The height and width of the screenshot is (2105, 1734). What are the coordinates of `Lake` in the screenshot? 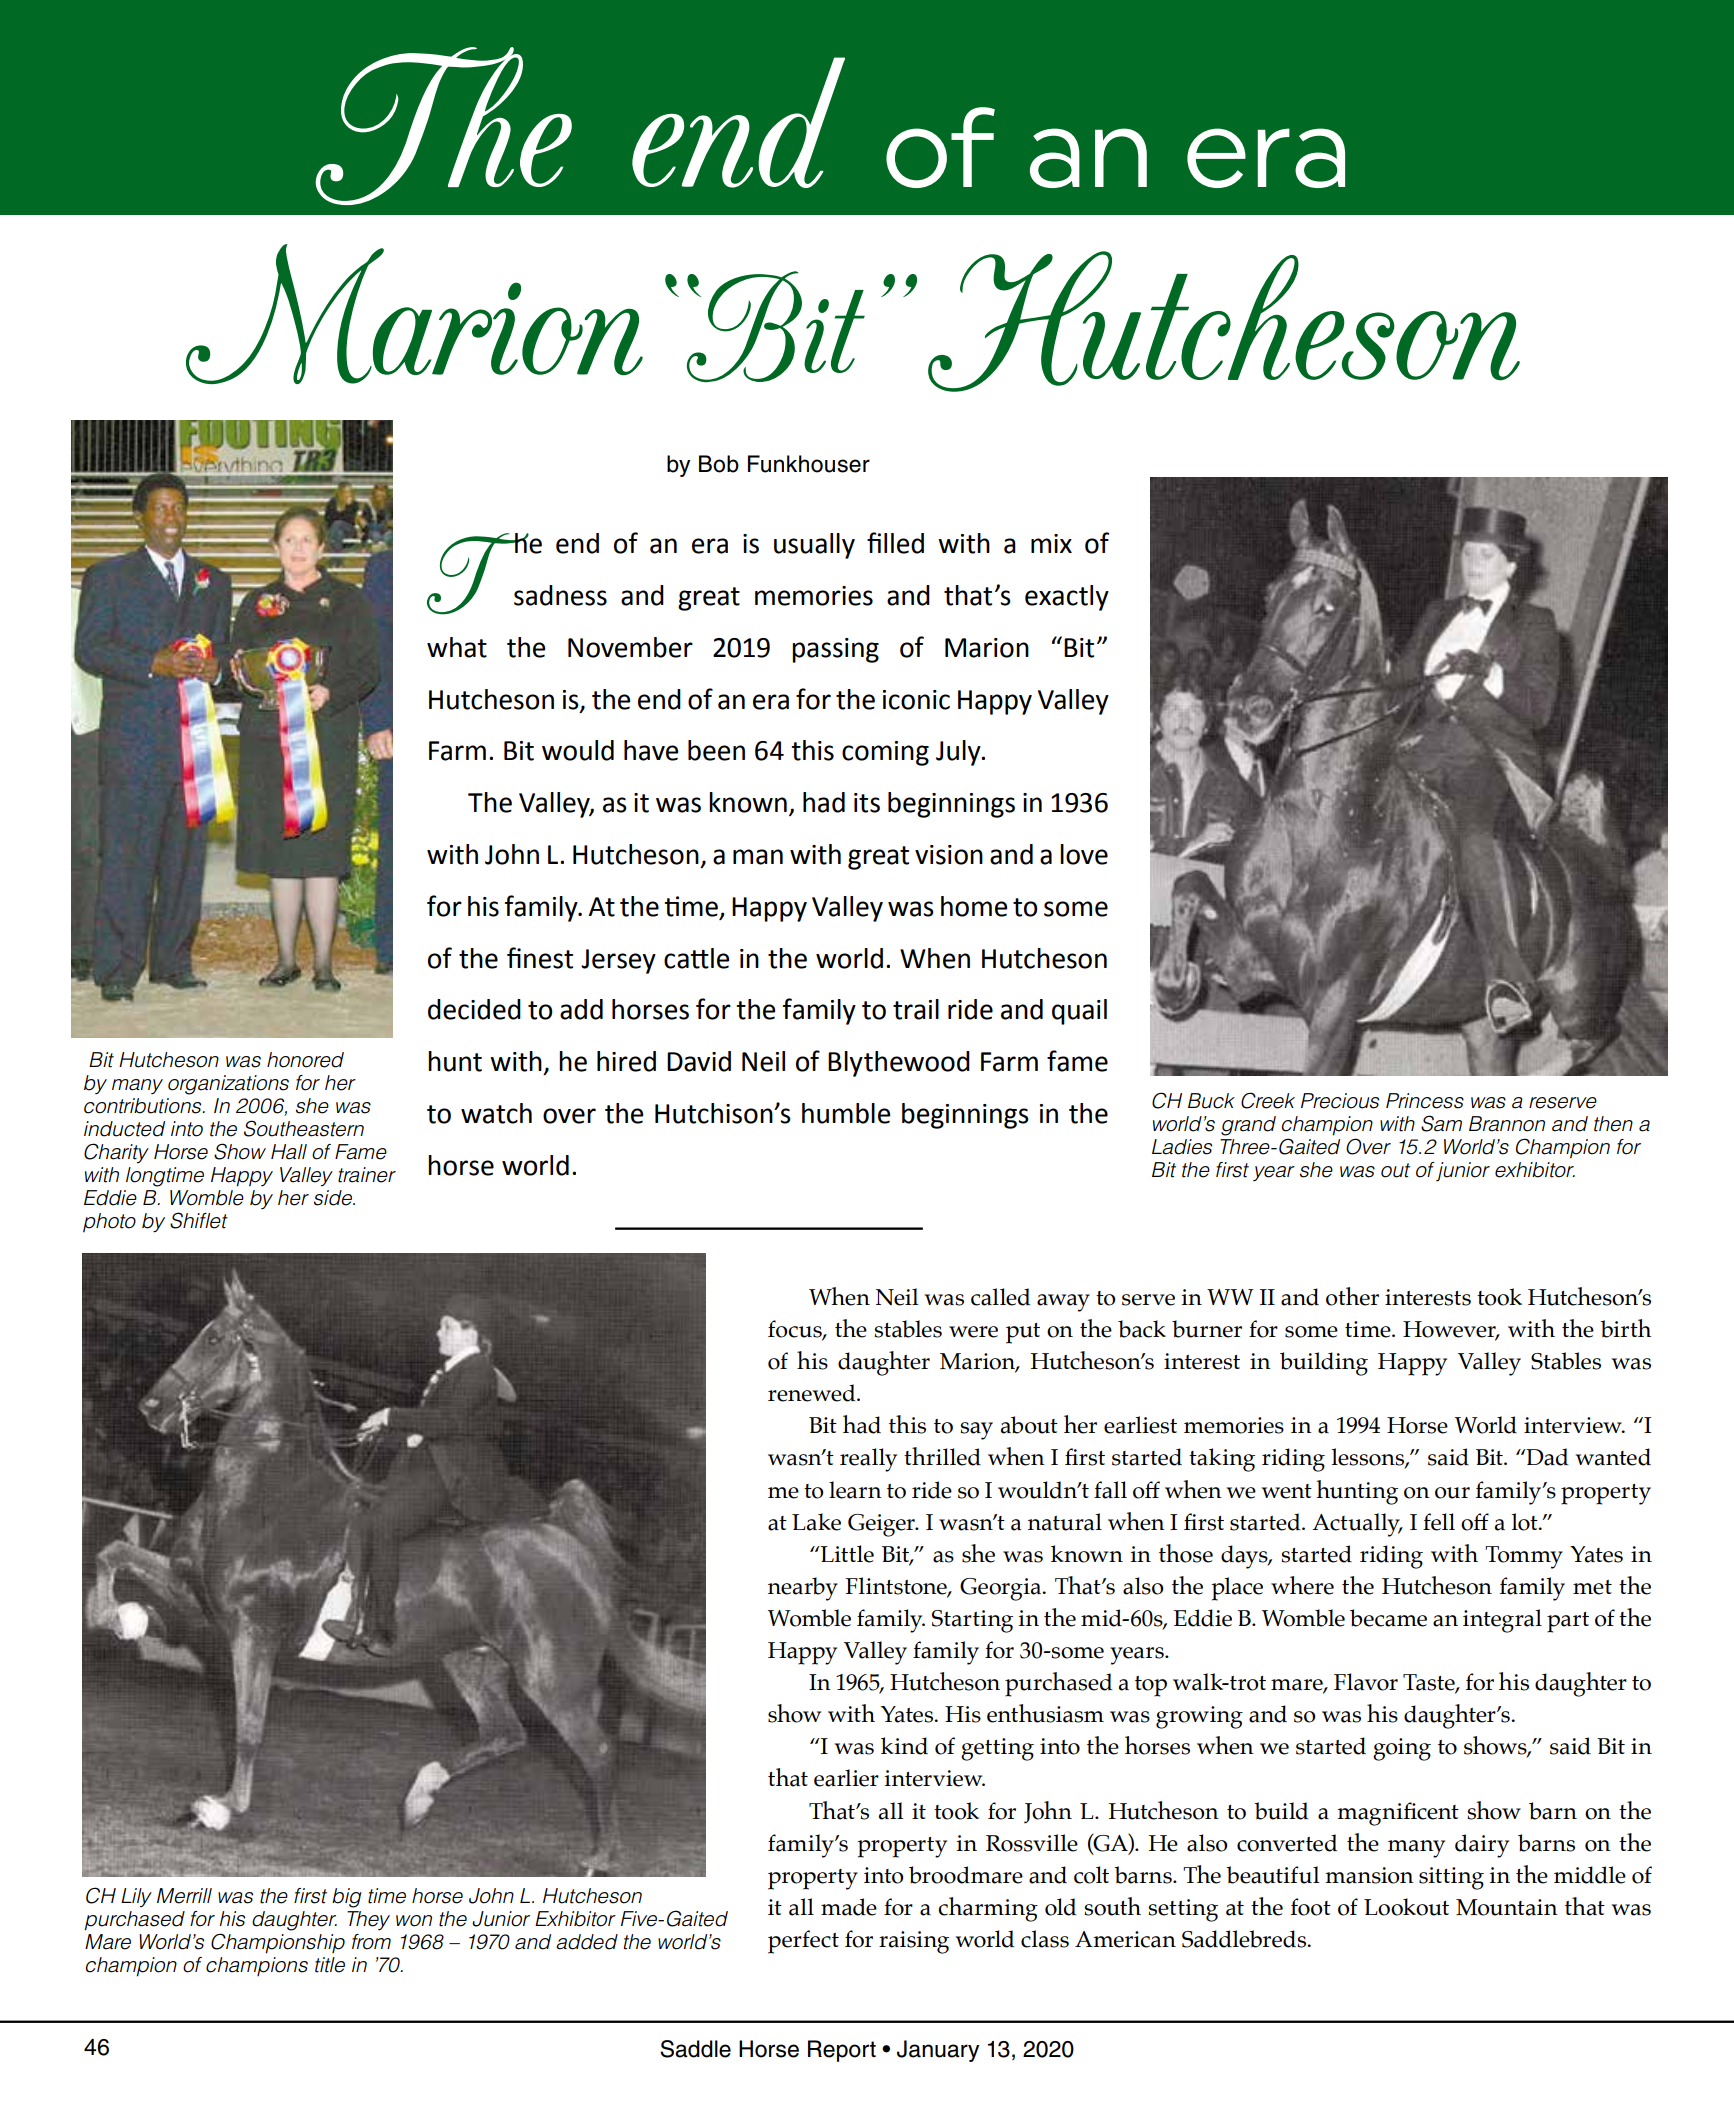 It's located at (816, 1522).
